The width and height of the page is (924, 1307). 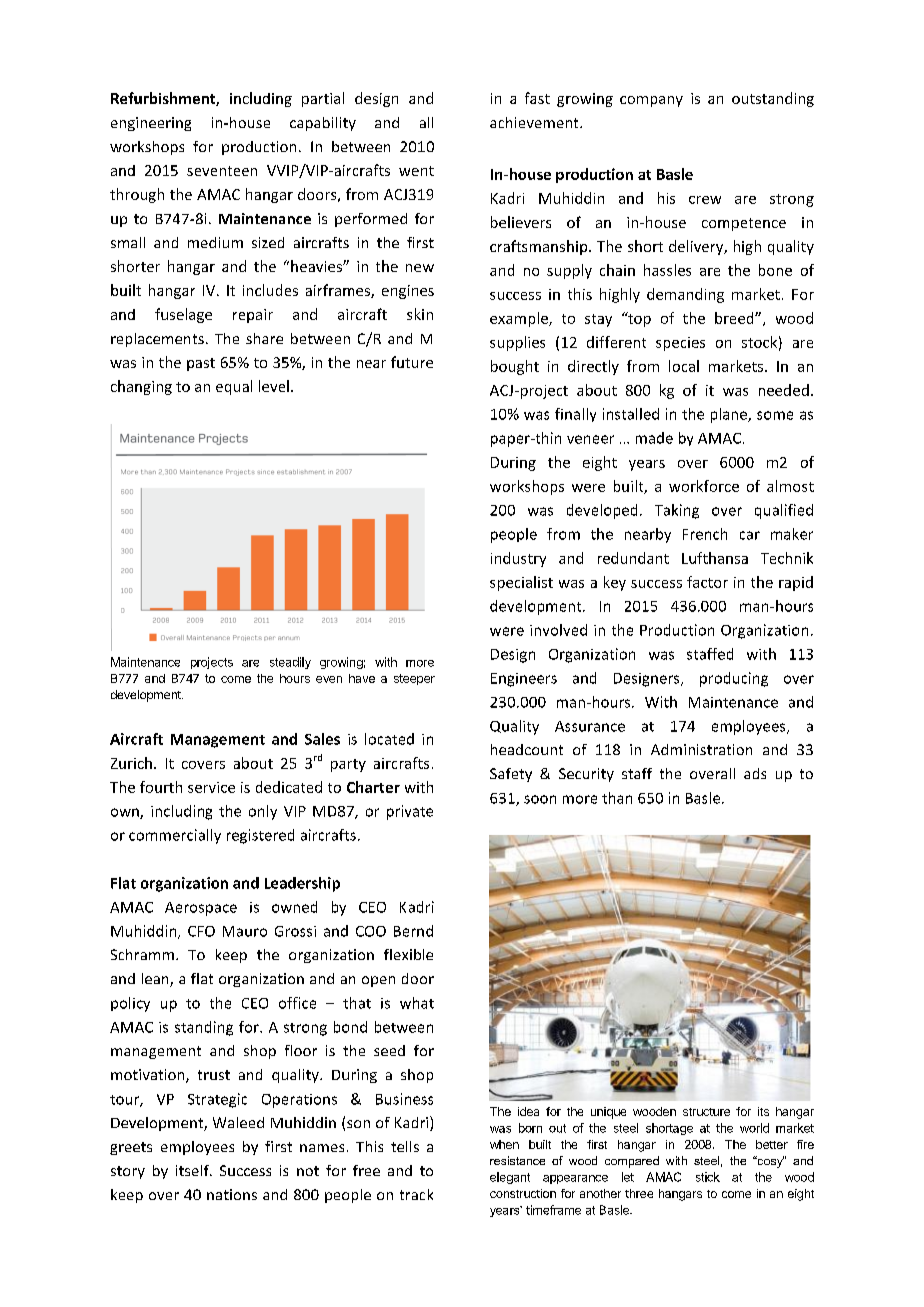 What do you see at coordinates (414, 679) in the page?
I see `steeper` at bounding box center [414, 679].
